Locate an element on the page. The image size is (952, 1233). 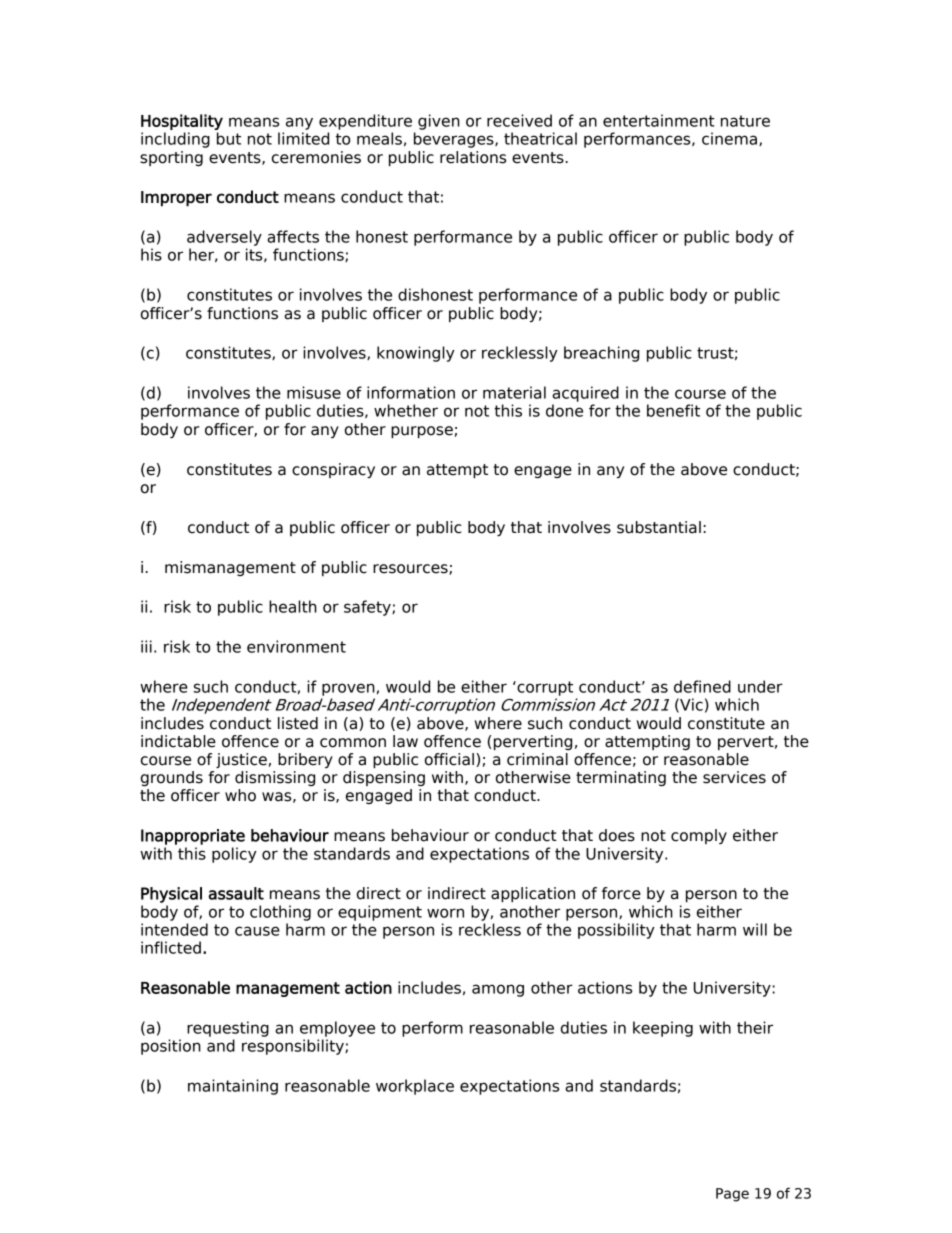
maintaining is located at coordinates (233, 1087).
